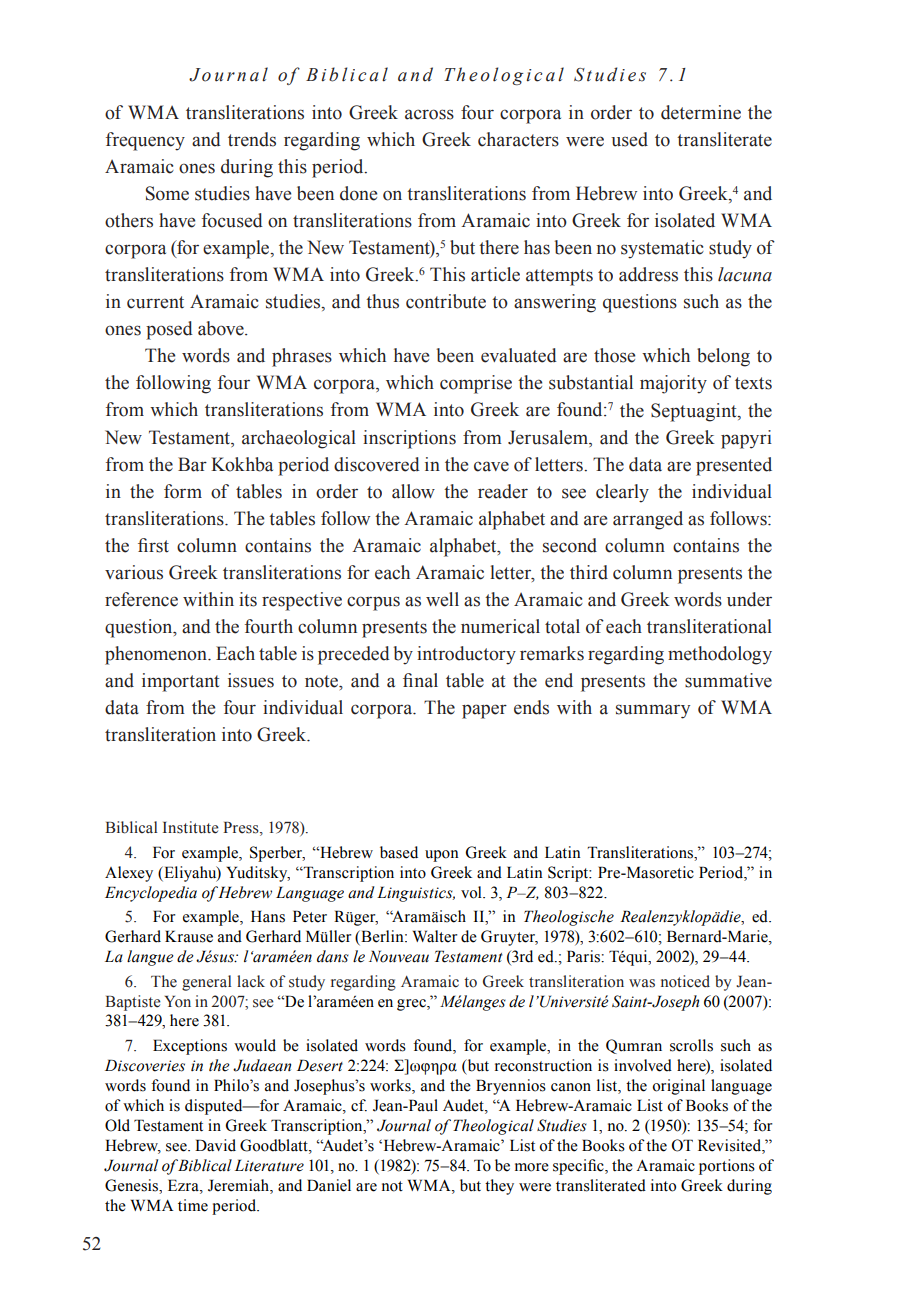 This document has width=921, height=1316. I want to click on majority, so click(673, 384).
